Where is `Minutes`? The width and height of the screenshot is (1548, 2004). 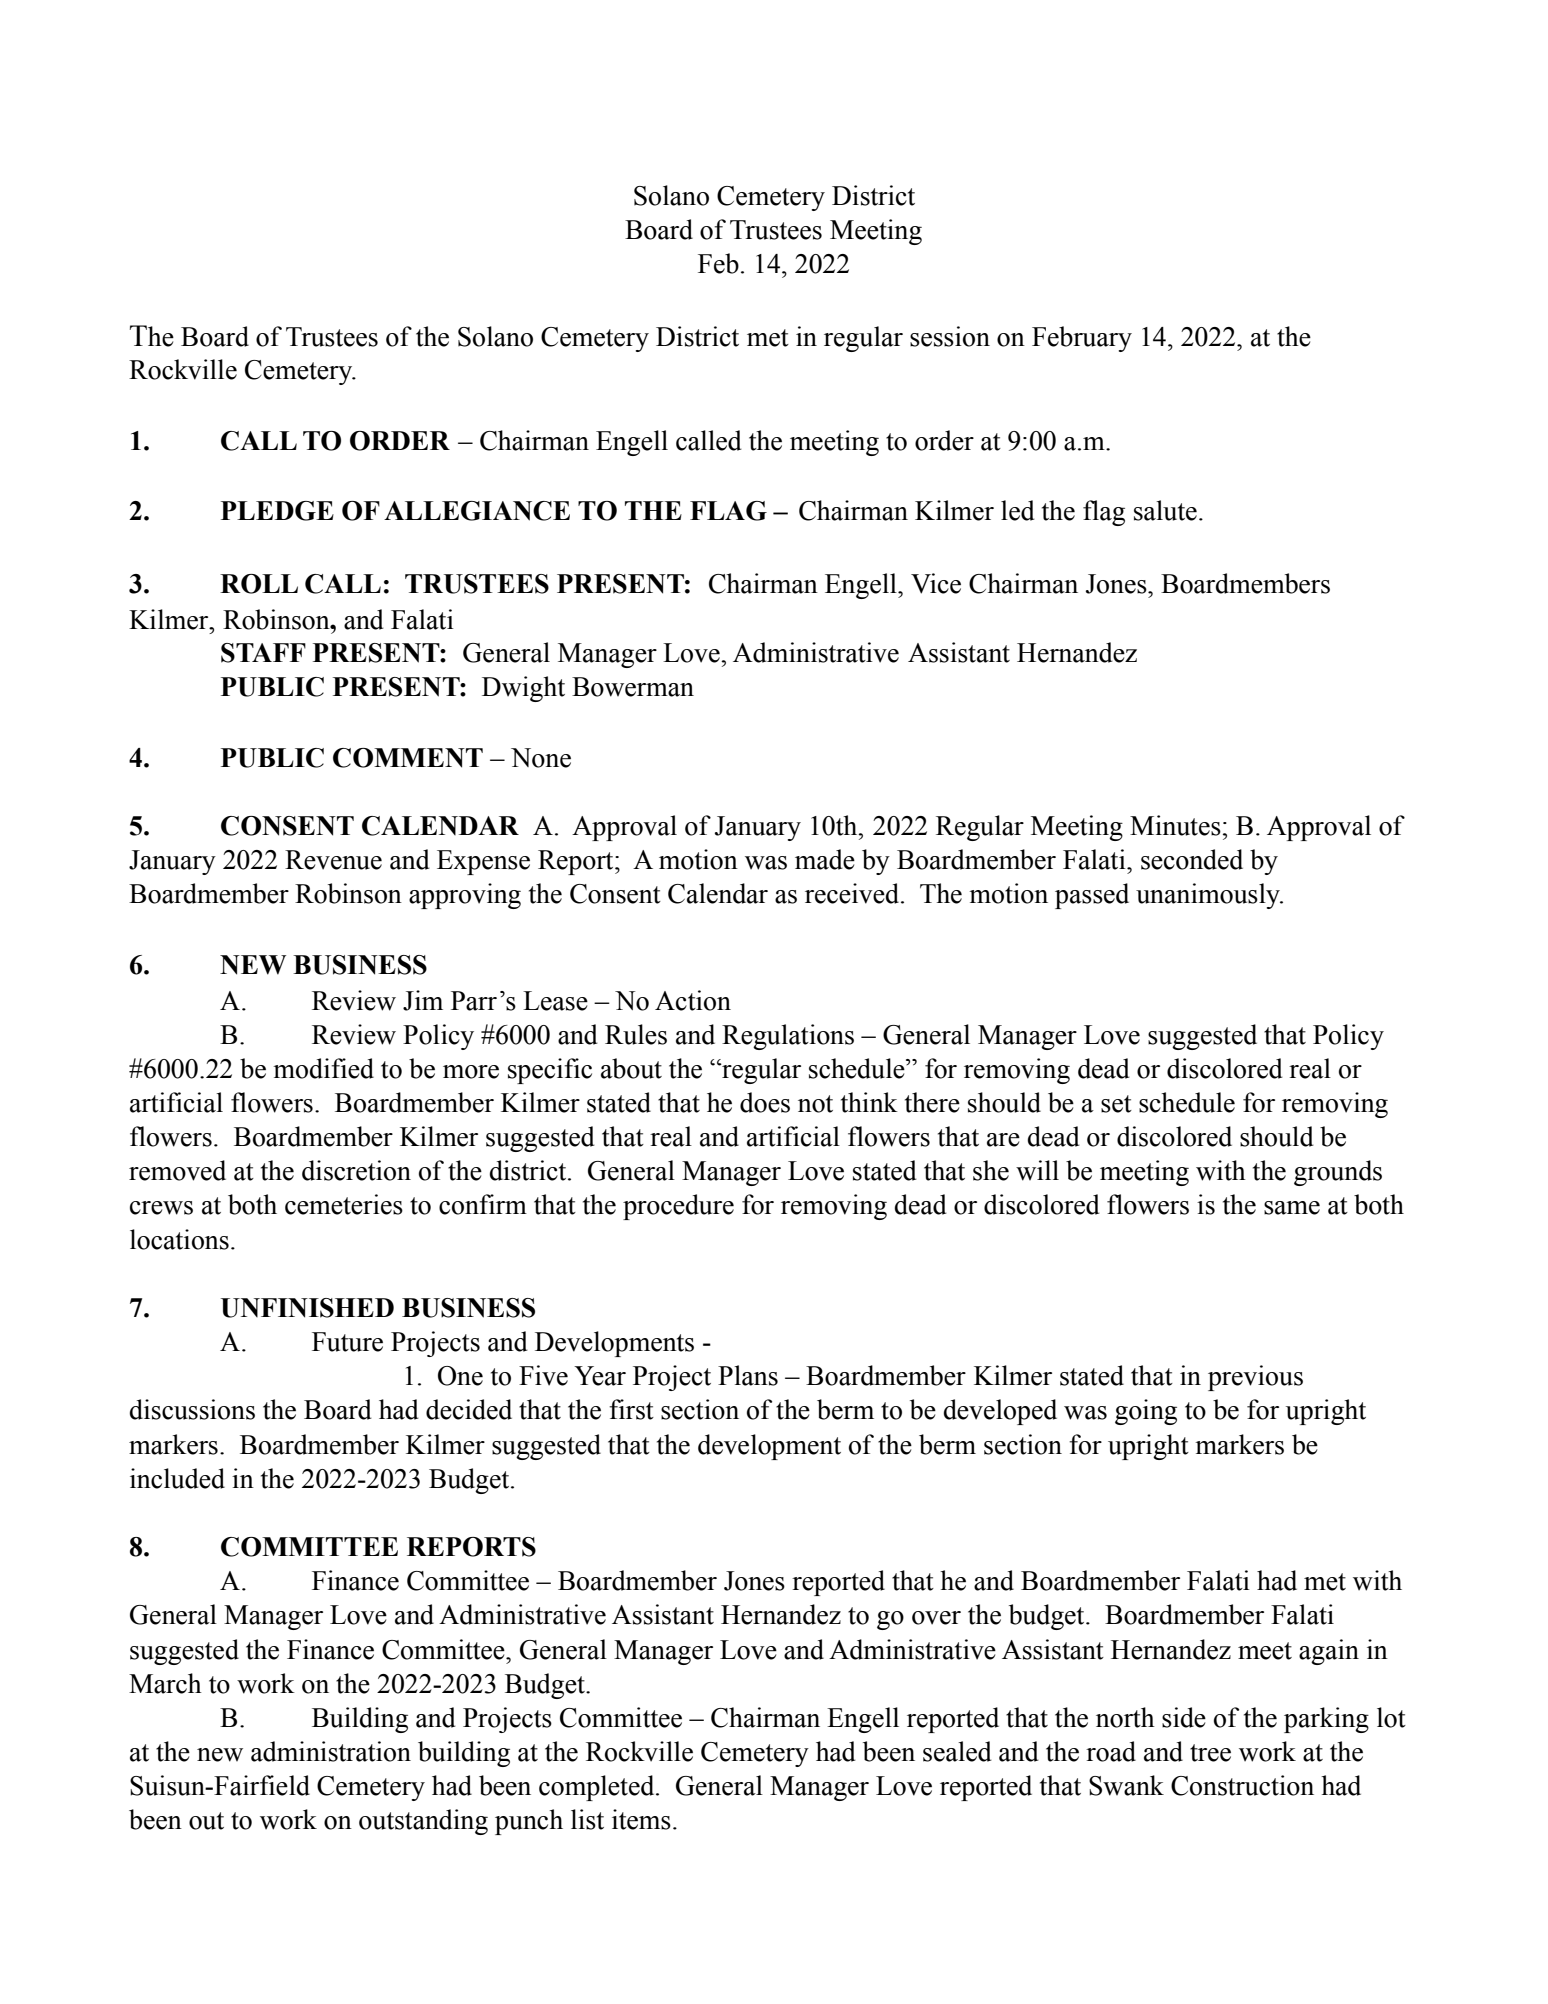
Minutes is located at coordinates (1175, 825).
